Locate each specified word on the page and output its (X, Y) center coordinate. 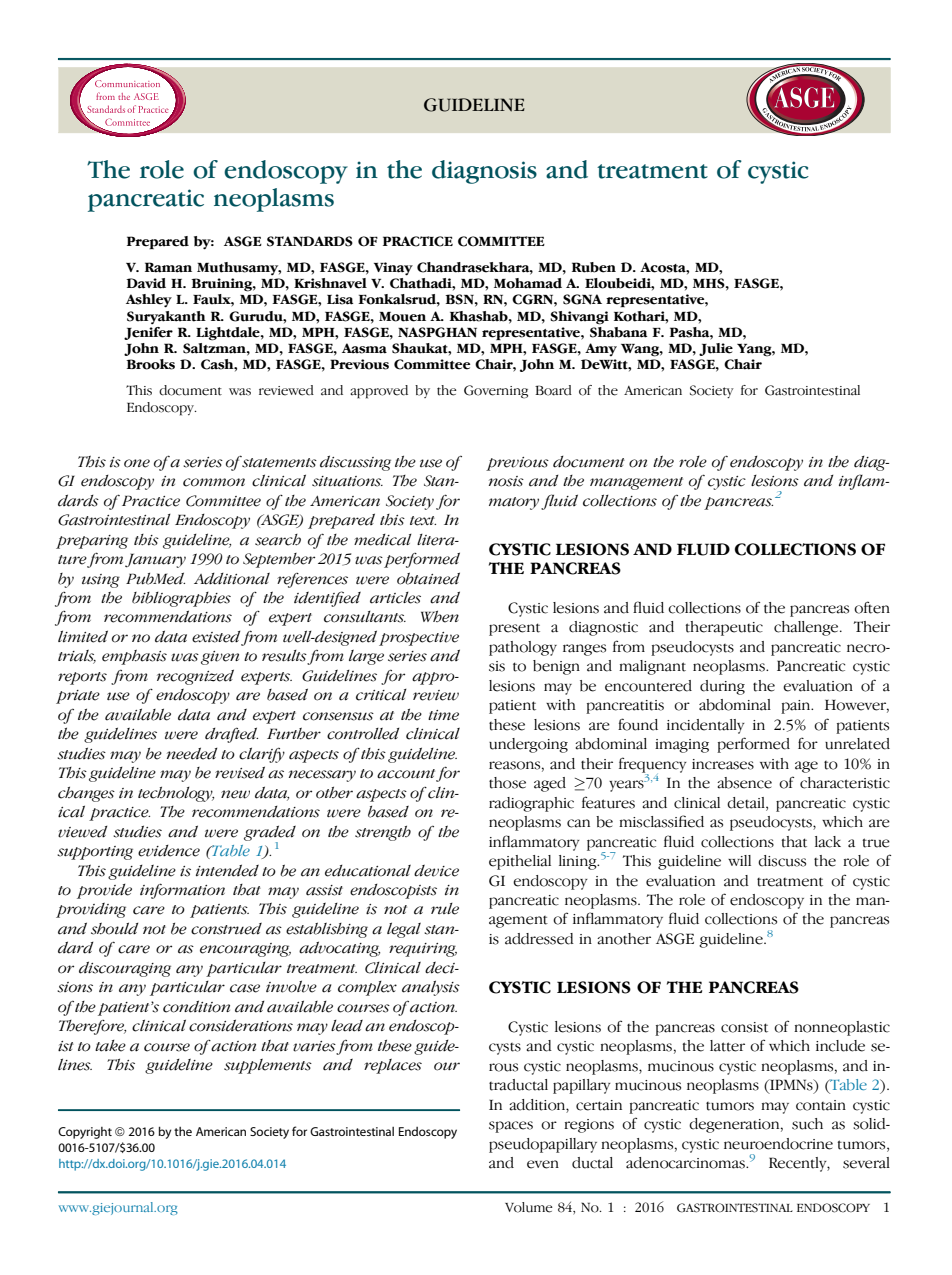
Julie (716, 349)
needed (192, 753)
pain (797, 707)
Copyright (85, 1133)
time (443, 715)
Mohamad (528, 283)
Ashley (149, 301)
